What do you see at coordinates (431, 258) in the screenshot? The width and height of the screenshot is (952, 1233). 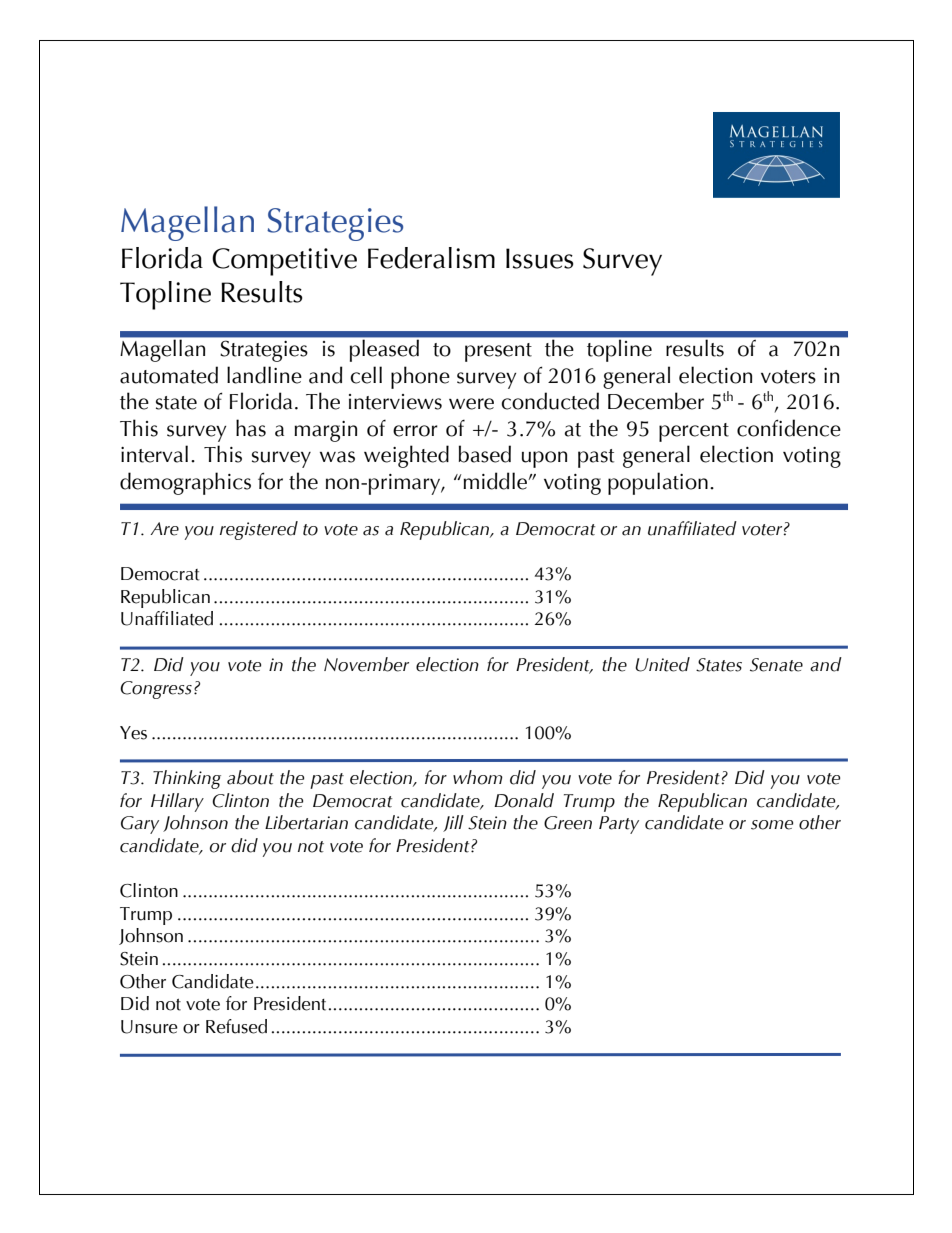 I see `Federalism` at bounding box center [431, 258].
